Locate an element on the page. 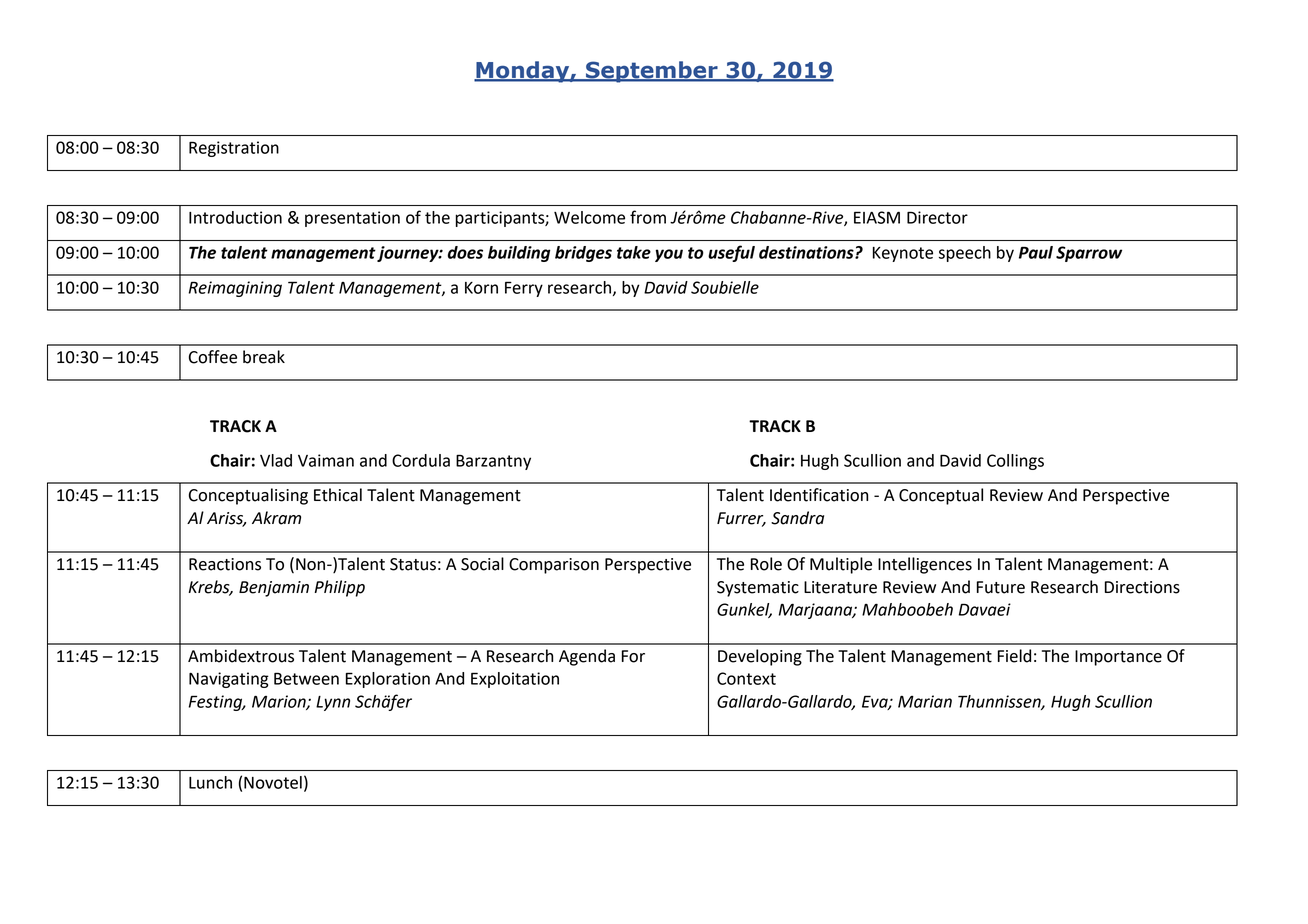  Registration is located at coordinates (234, 149).
